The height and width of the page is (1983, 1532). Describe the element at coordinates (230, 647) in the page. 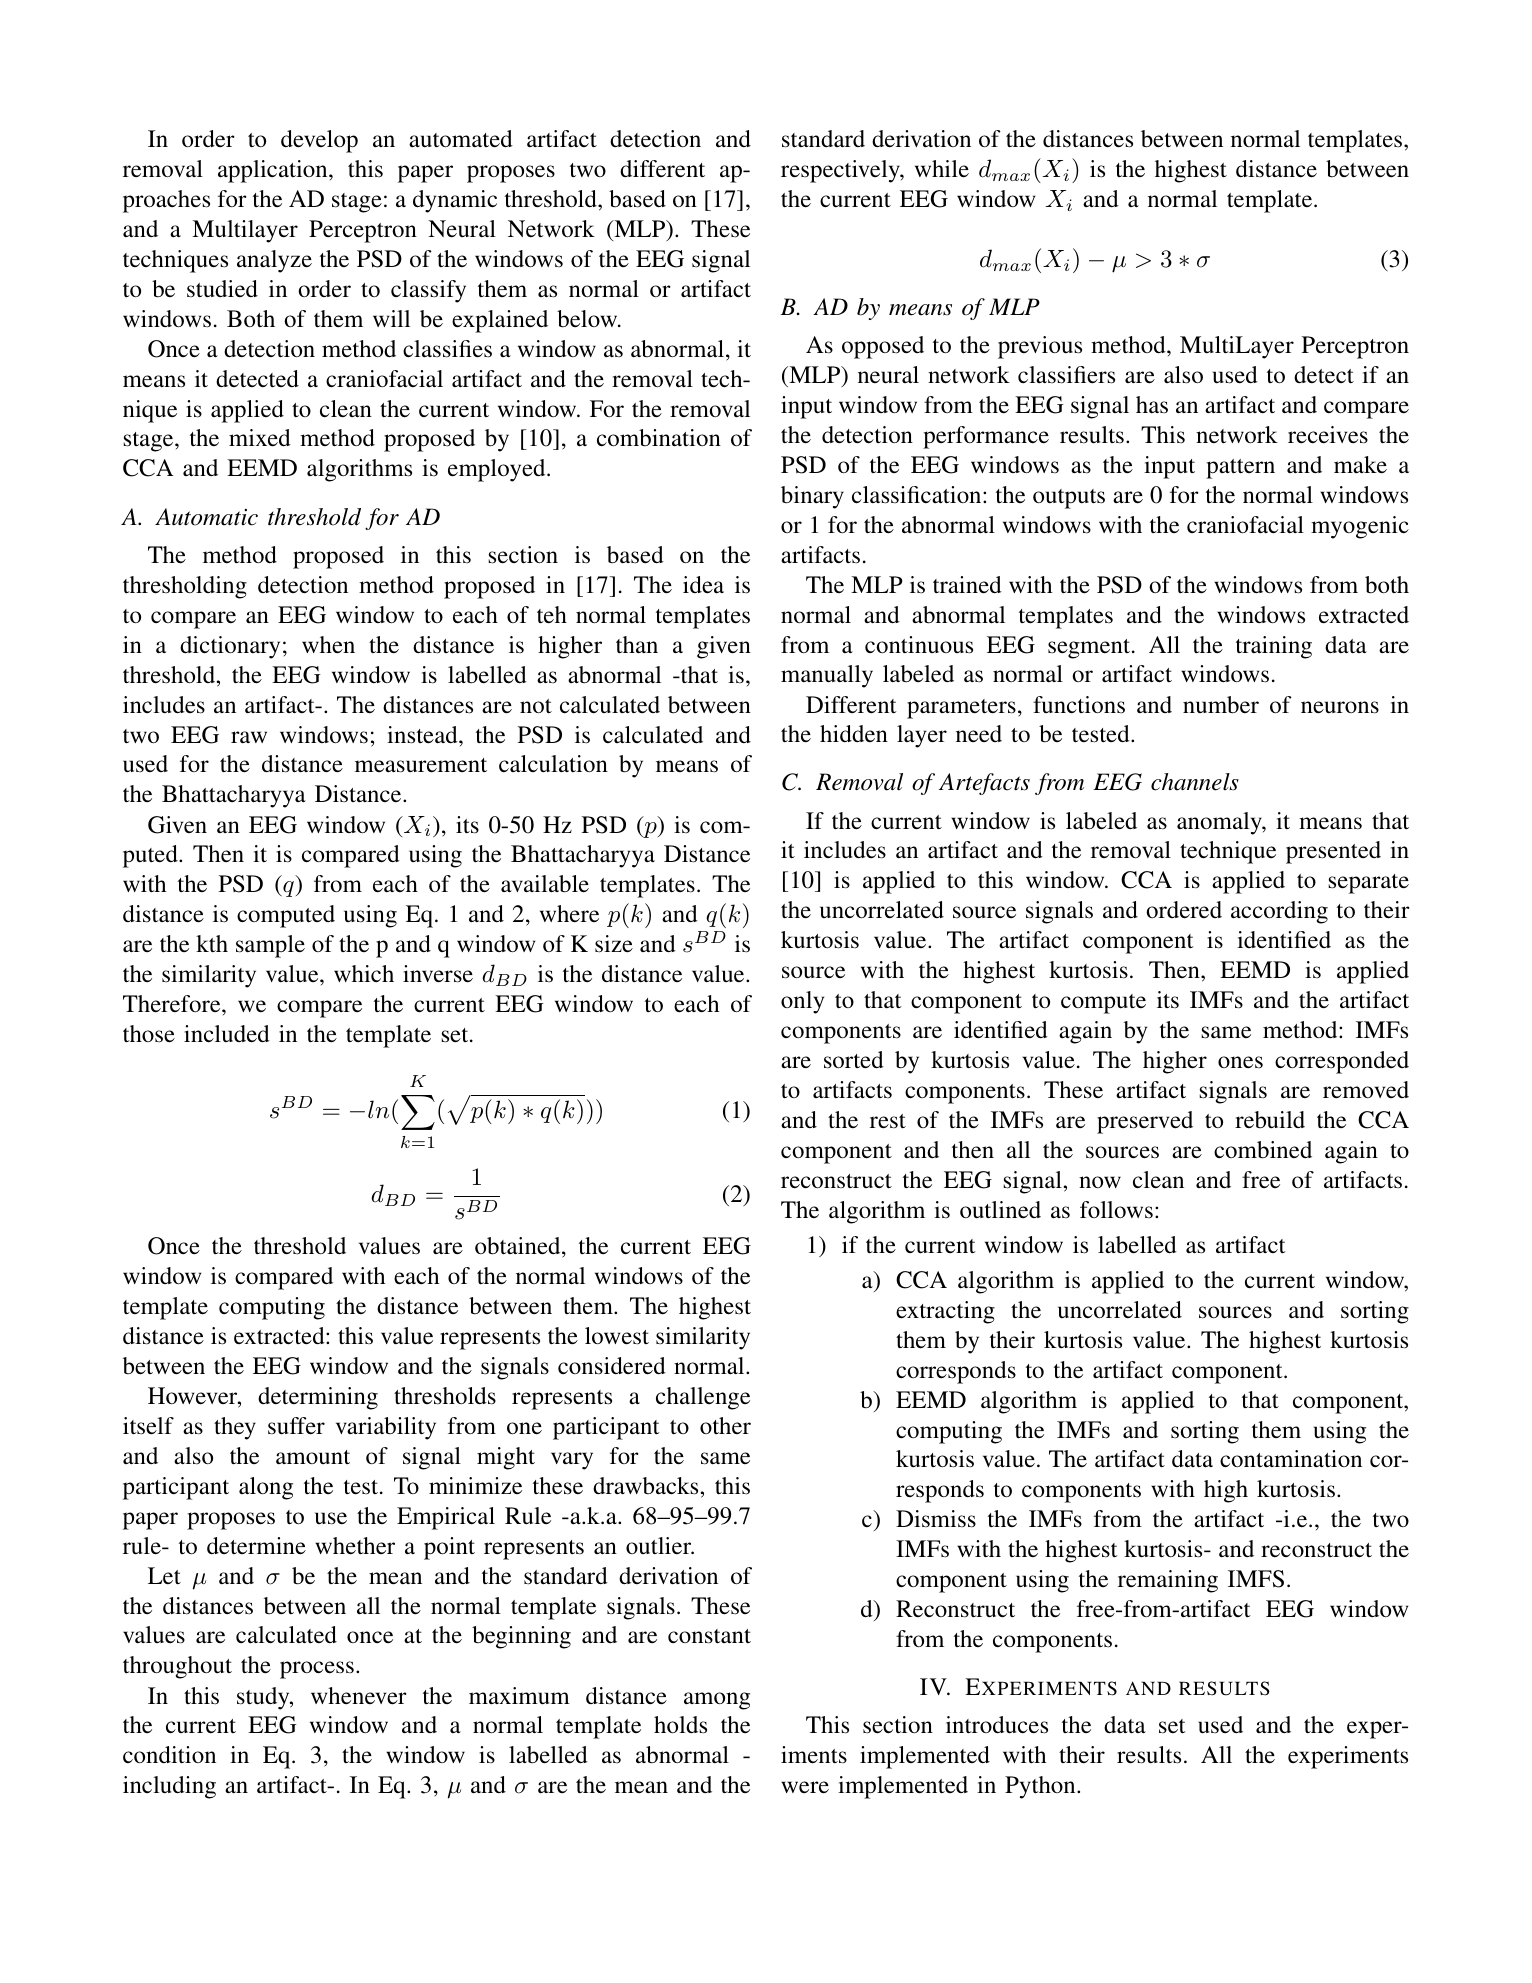

I see `dictionary` at that location.
